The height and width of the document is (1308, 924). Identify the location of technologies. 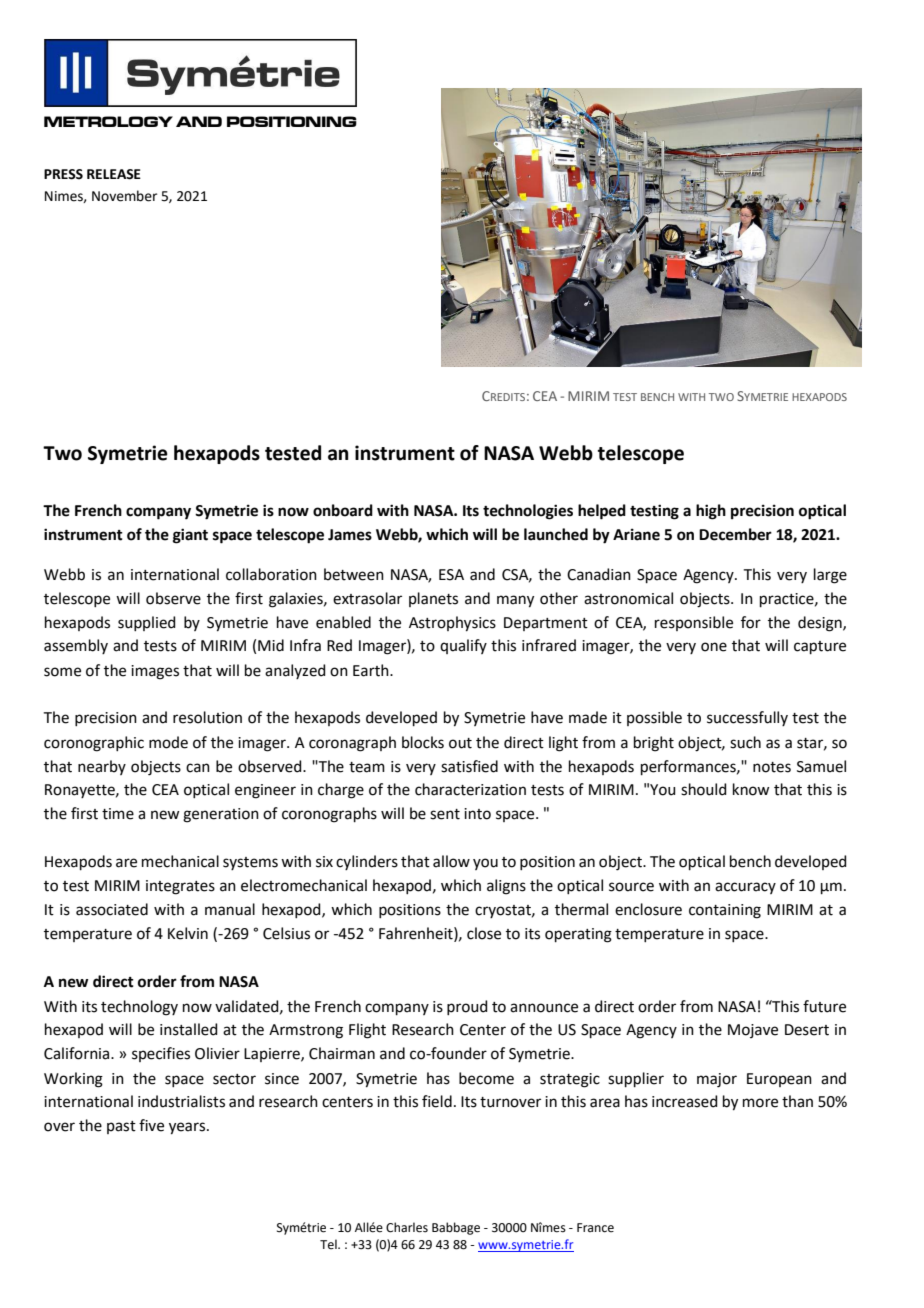
(528, 512).
